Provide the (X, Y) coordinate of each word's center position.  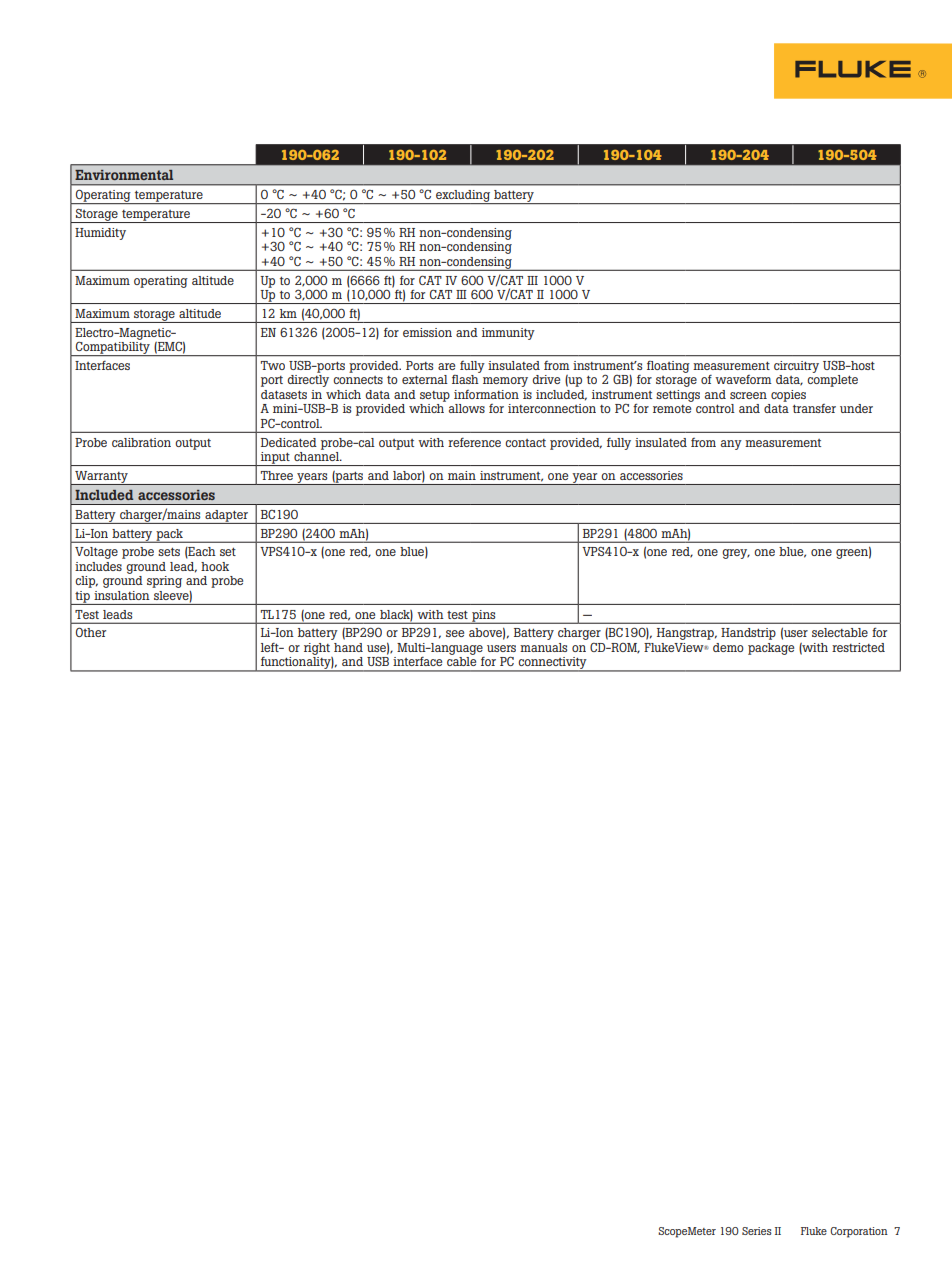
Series (757, 1231)
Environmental (124, 175)
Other (91, 632)
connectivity (553, 664)
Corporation (859, 1232)
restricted (858, 647)
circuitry (796, 367)
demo (728, 647)
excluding (463, 197)
